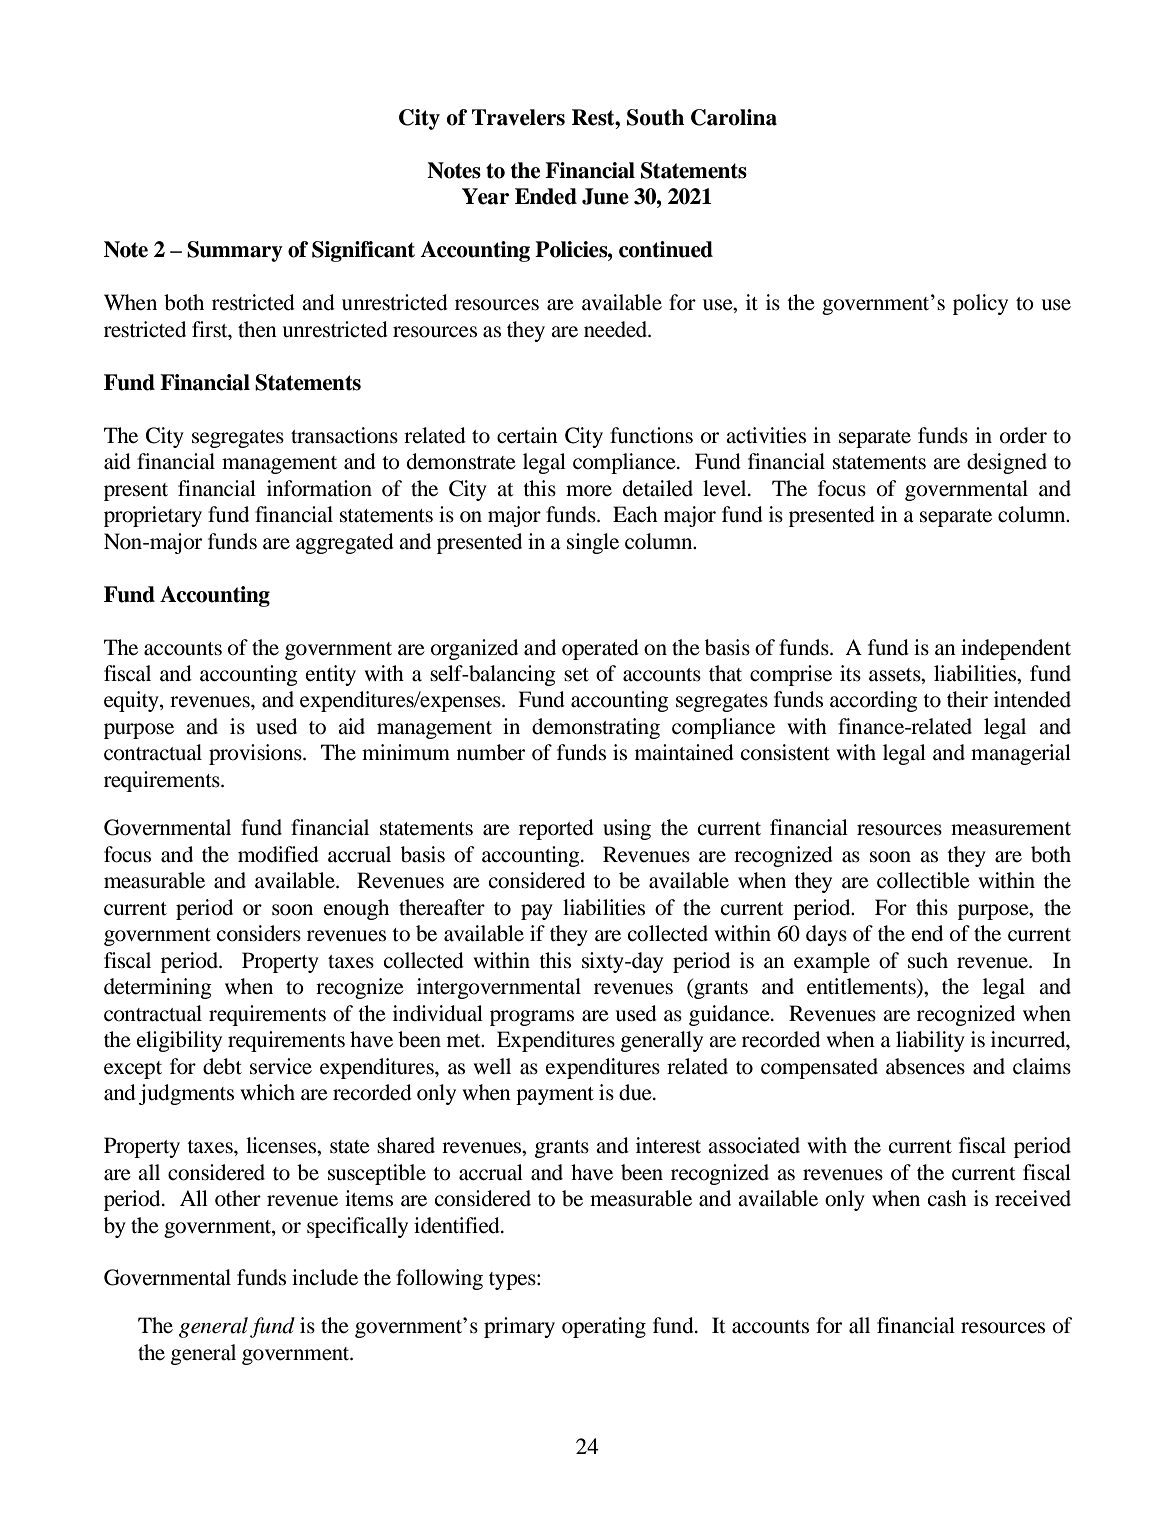 This page has width=1175, height=1520. I want to click on cash, so click(947, 1198).
